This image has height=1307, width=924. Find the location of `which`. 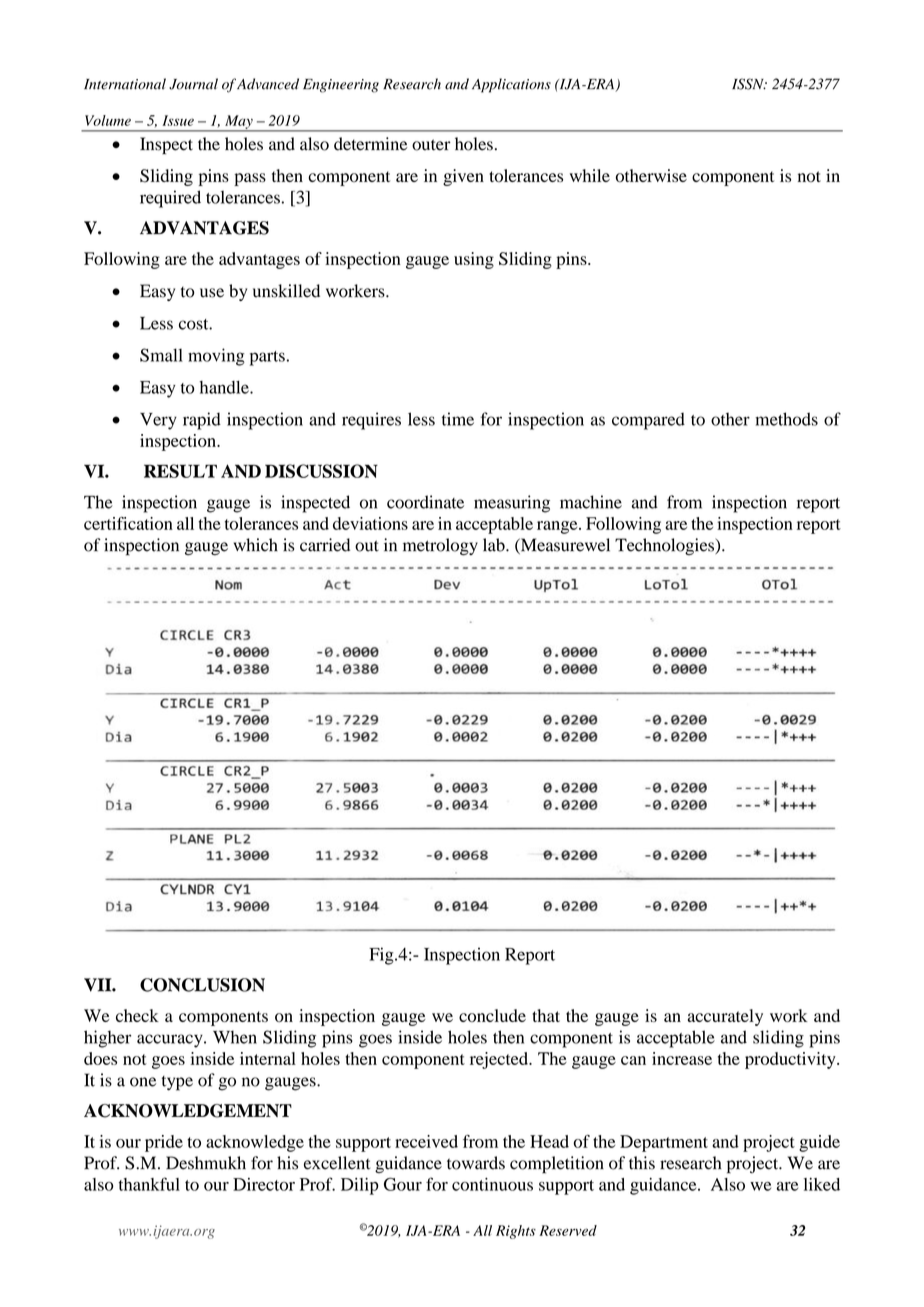

which is located at coordinates (256, 545).
